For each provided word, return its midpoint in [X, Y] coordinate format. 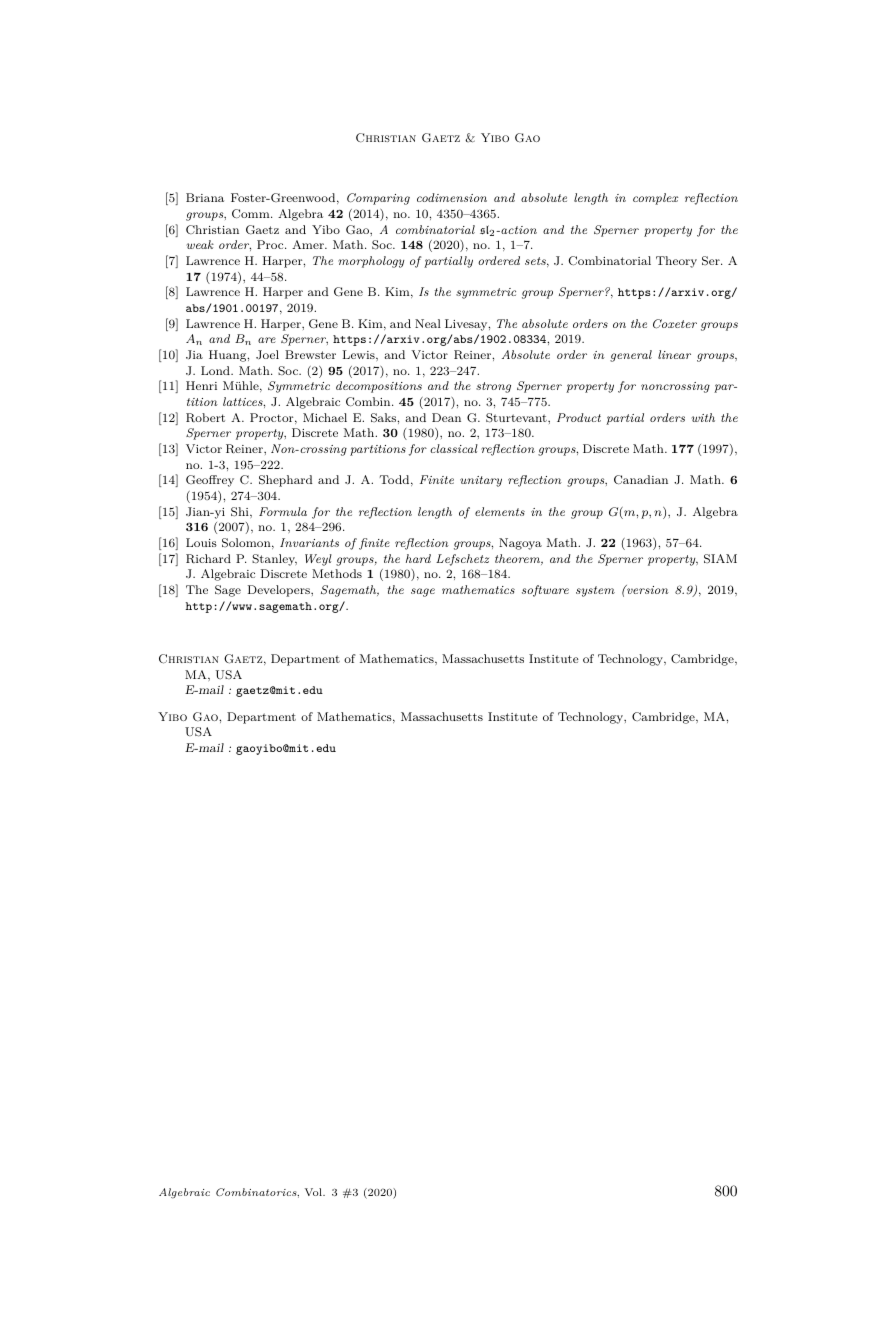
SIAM [720, 559]
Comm [252, 214]
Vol [314, 1192]
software [545, 591]
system [595, 591]
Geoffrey [210, 481]
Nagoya [520, 544]
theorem [518, 559]
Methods [337, 573]
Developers [280, 591]
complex [655, 199]
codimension [452, 197]
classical [454, 448]
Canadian [641, 480]
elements [500, 511]
